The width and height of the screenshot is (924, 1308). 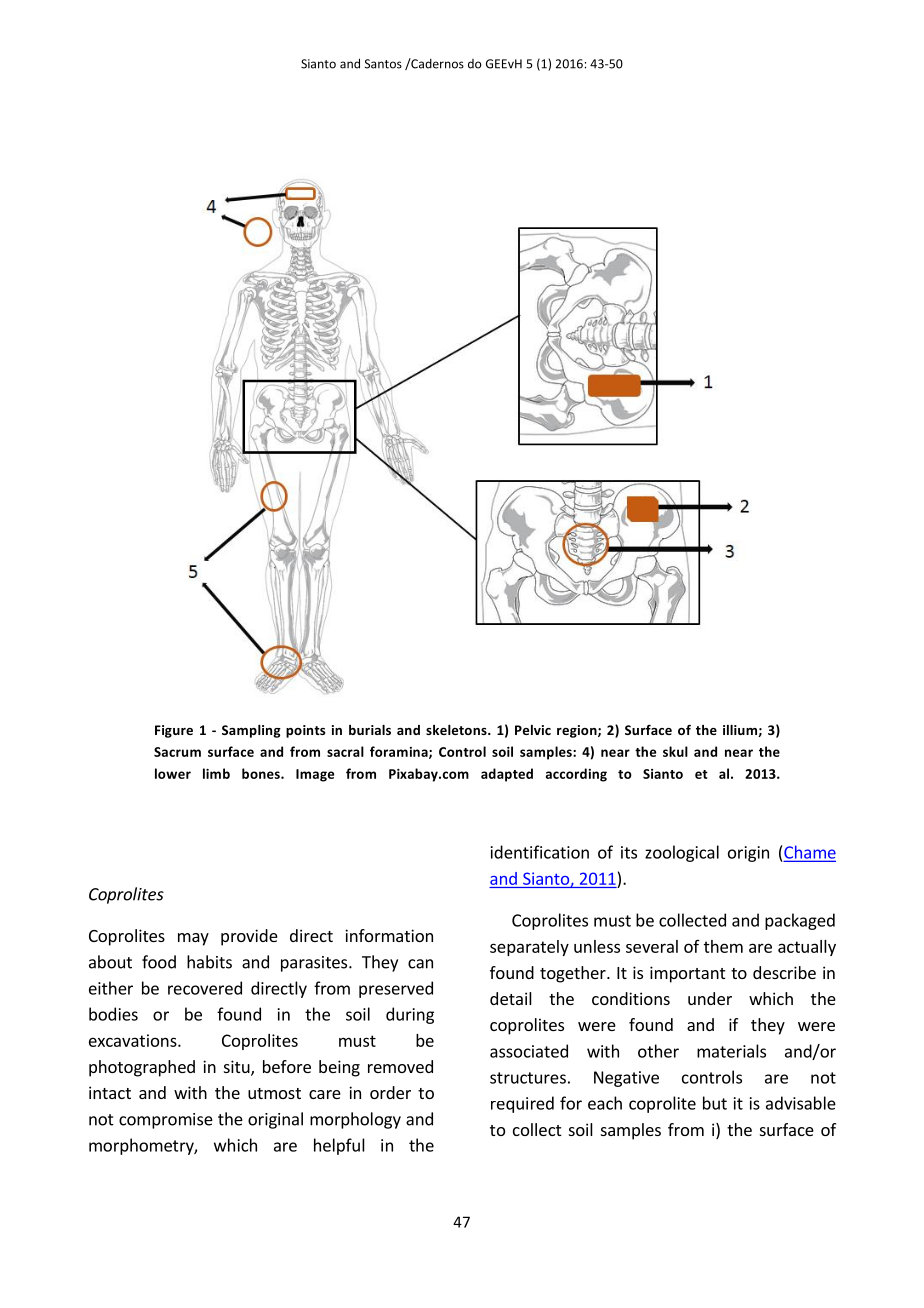 I want to click on zoological, so click(x=682, y=853).
